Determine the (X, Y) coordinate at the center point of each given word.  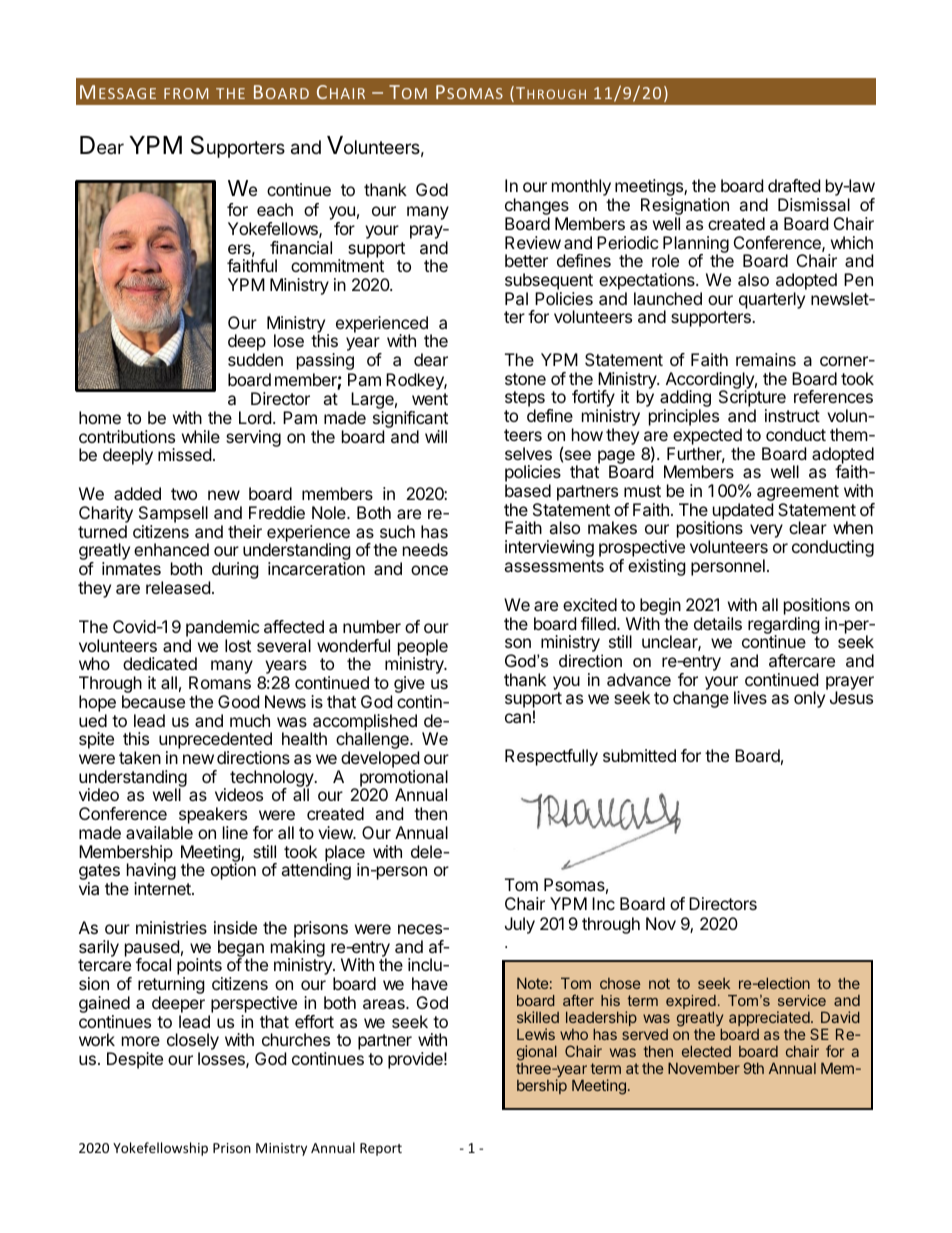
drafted (794, 185)
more (141, 1041)
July (520, 925)
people (423, 648)
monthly (582, 189)
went (430, 399)
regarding (784, 626)
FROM (186, 93)
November (704, 1068)
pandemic (223, 628)
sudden (255, 359)
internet (163, 888)
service (802, 1000)
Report (381, 1149)
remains (766, 359)
